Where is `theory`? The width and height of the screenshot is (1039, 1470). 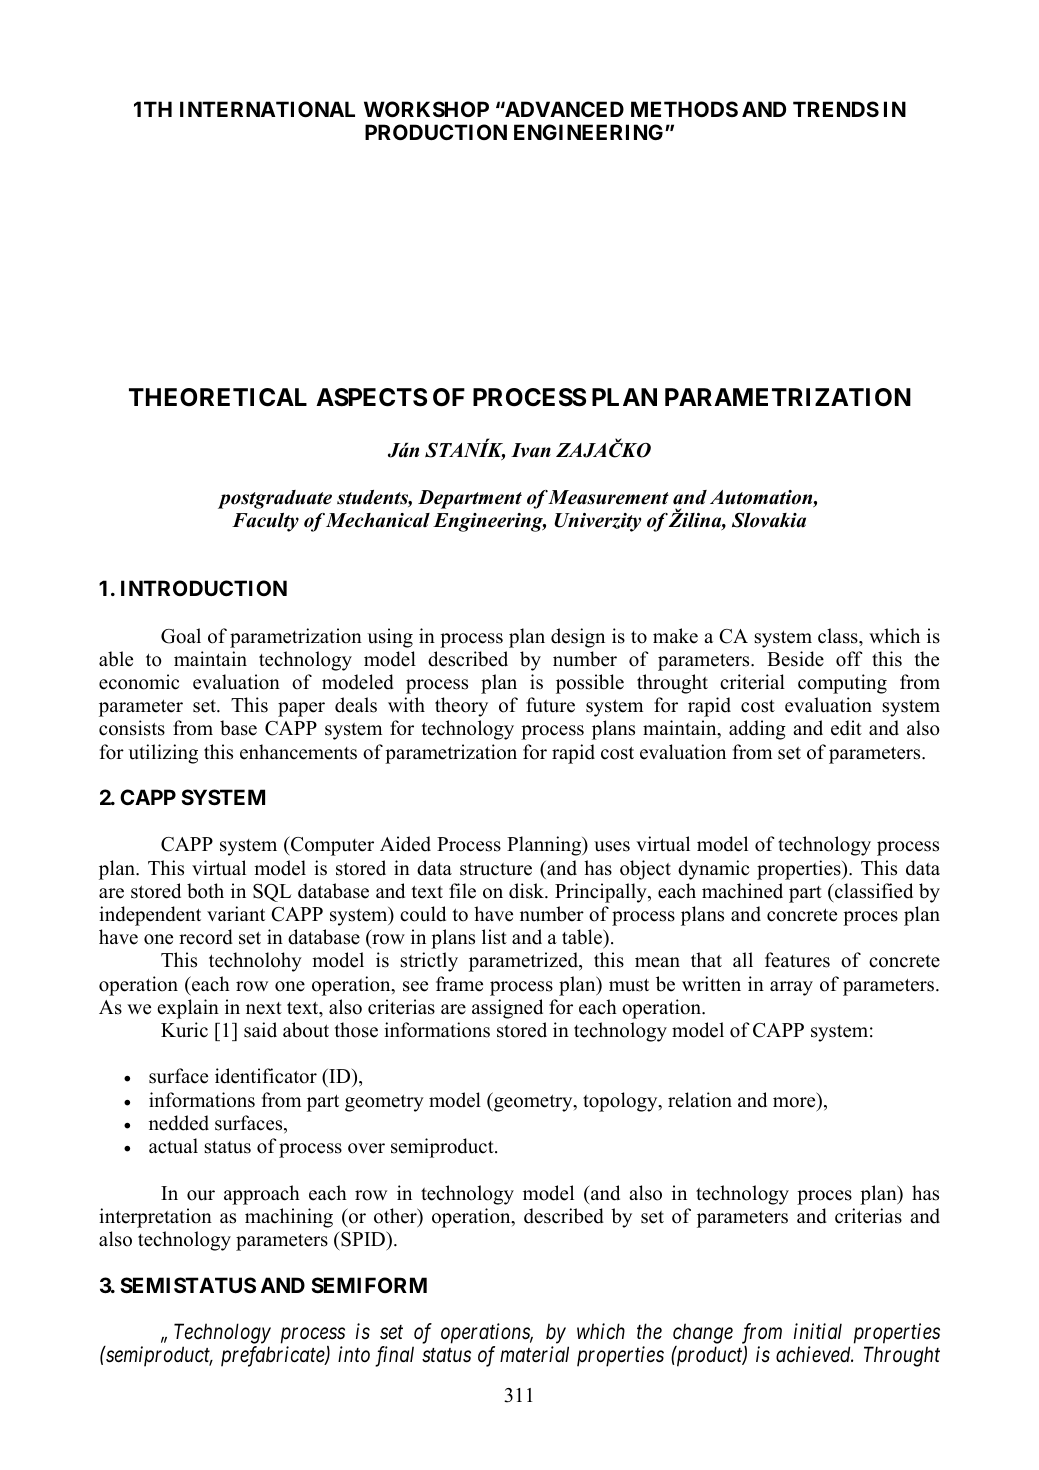 theory is located at coordinates (461, 707).
